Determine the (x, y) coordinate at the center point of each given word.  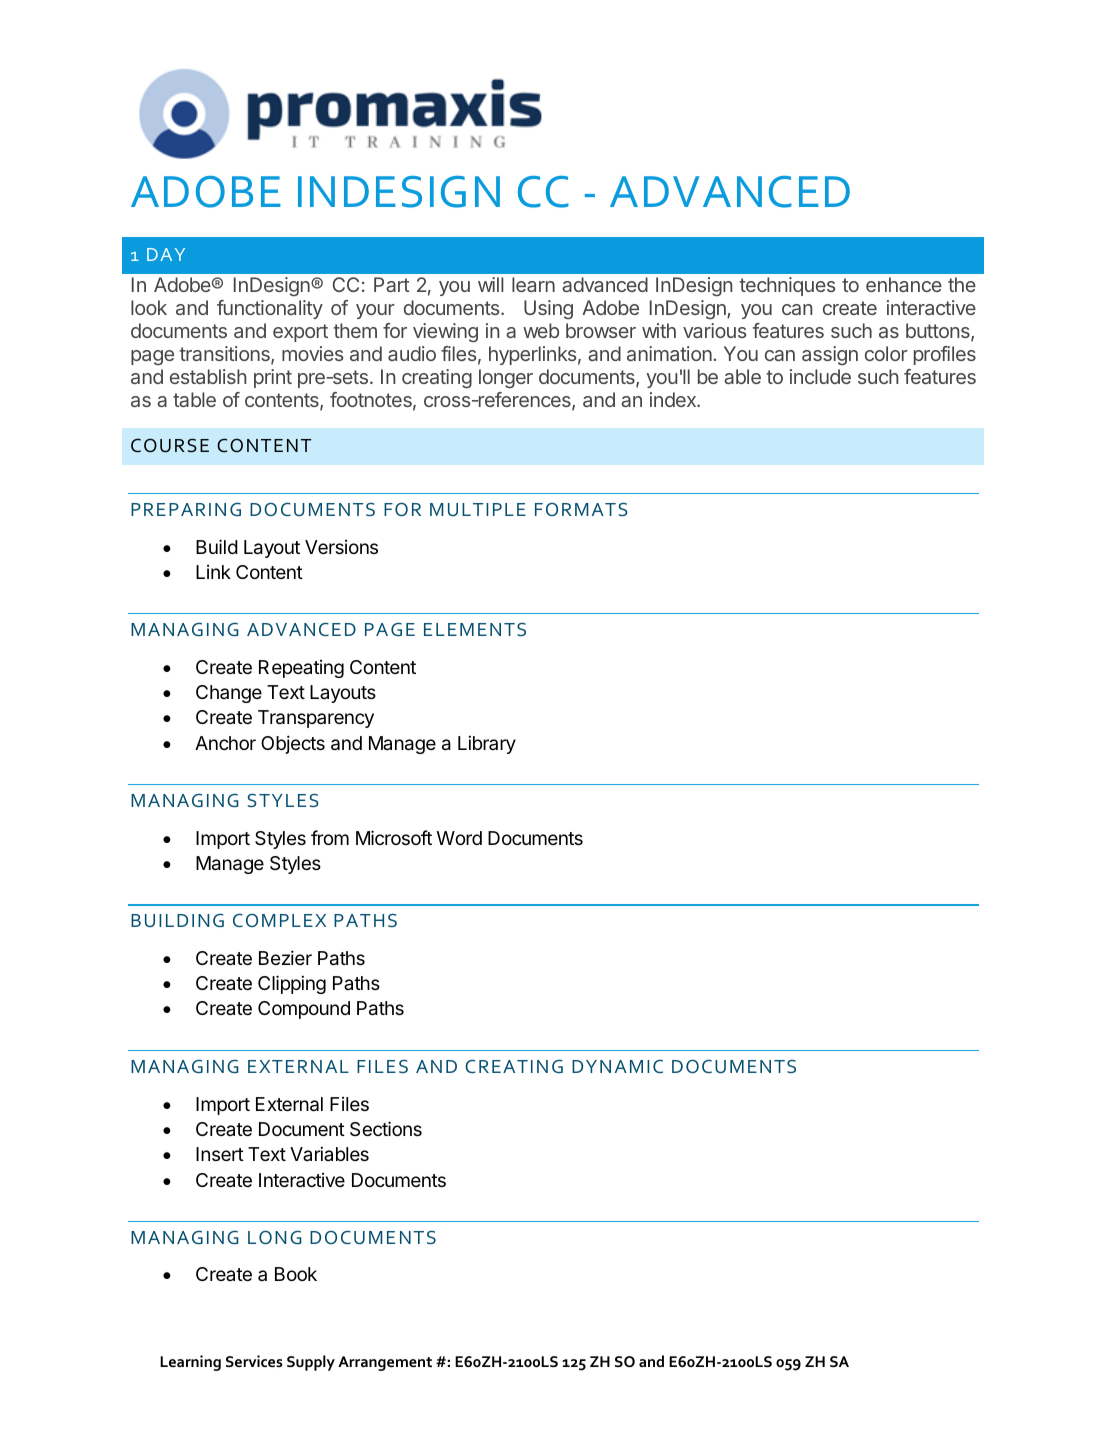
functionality (270, 309)
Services (254, 1361)
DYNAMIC (617, 1066)
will (491, 284)
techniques (787, 286)
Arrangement (385, 1363)
